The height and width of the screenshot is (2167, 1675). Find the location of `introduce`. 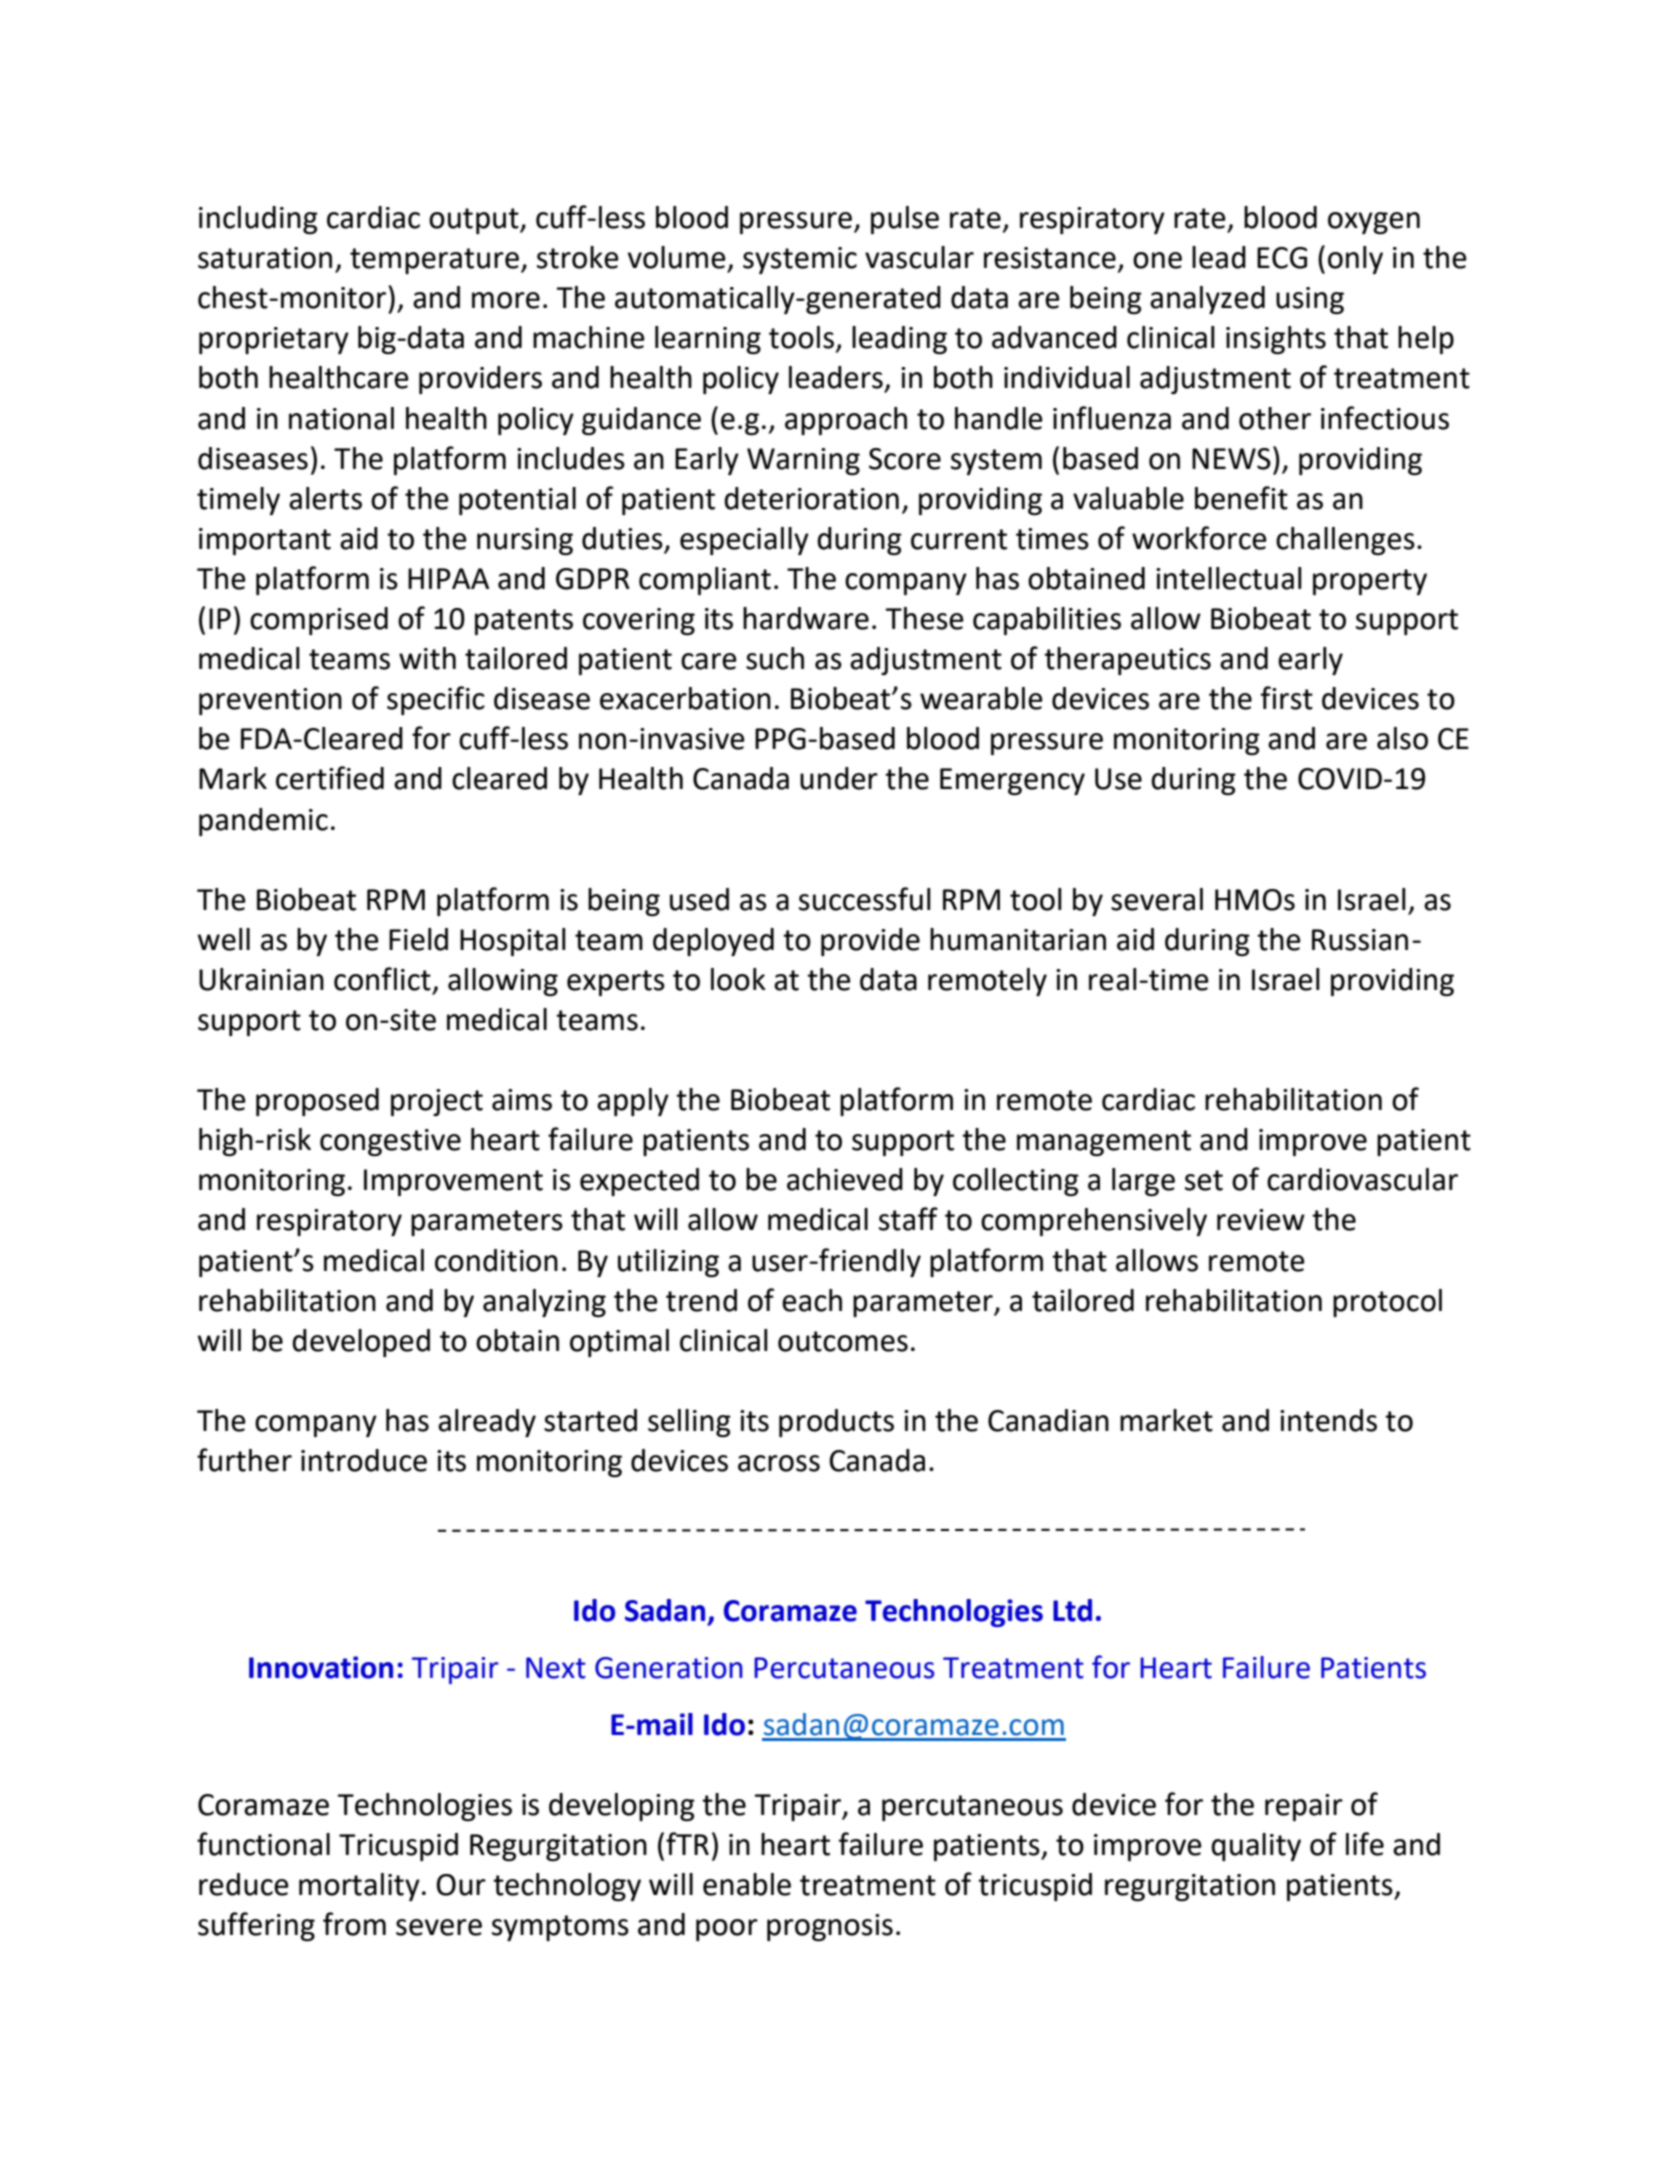

introduce is located at coordinates (364, 1460).
